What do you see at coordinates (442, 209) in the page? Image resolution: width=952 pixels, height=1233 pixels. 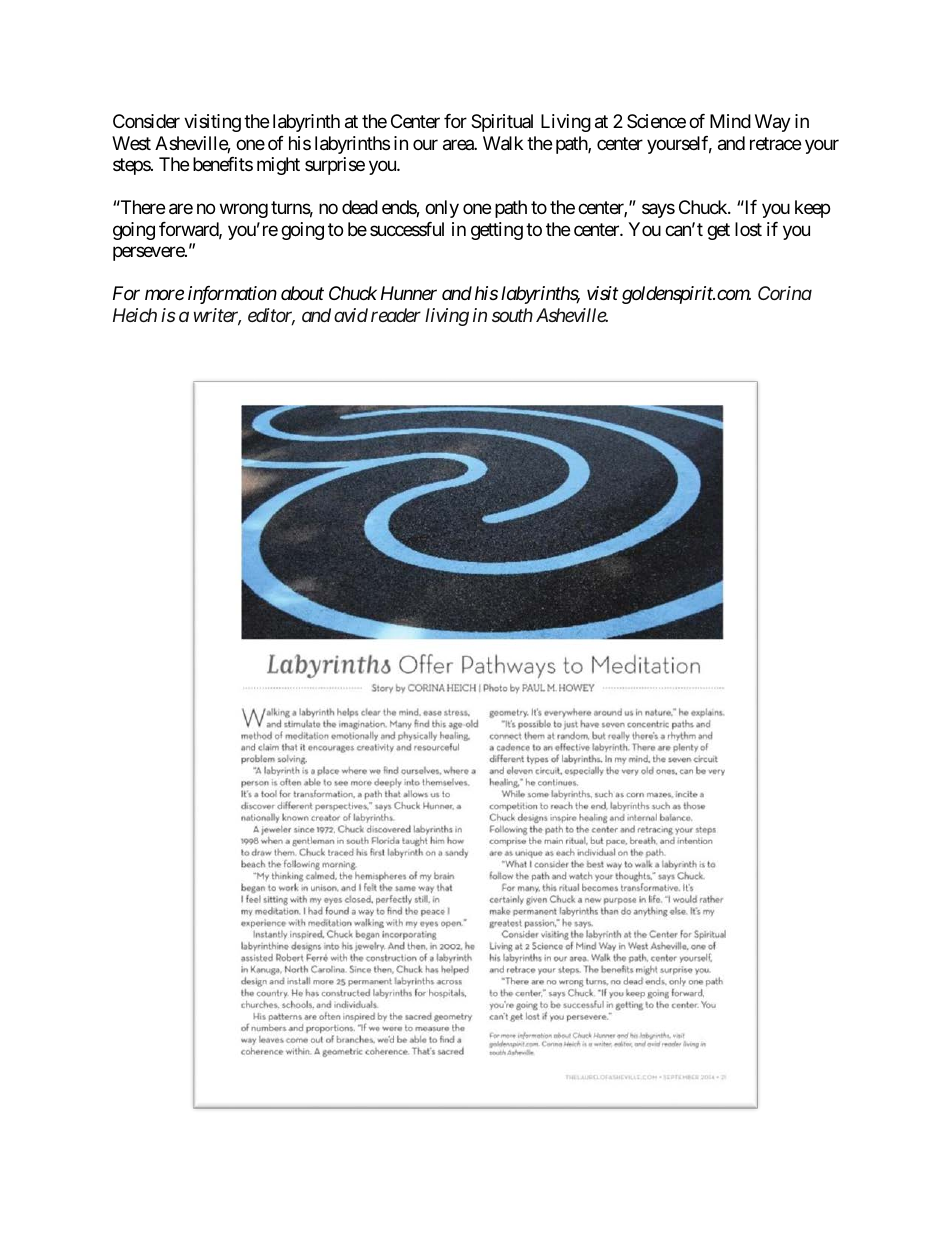 I see `only` at bounding box center [442, 209].
